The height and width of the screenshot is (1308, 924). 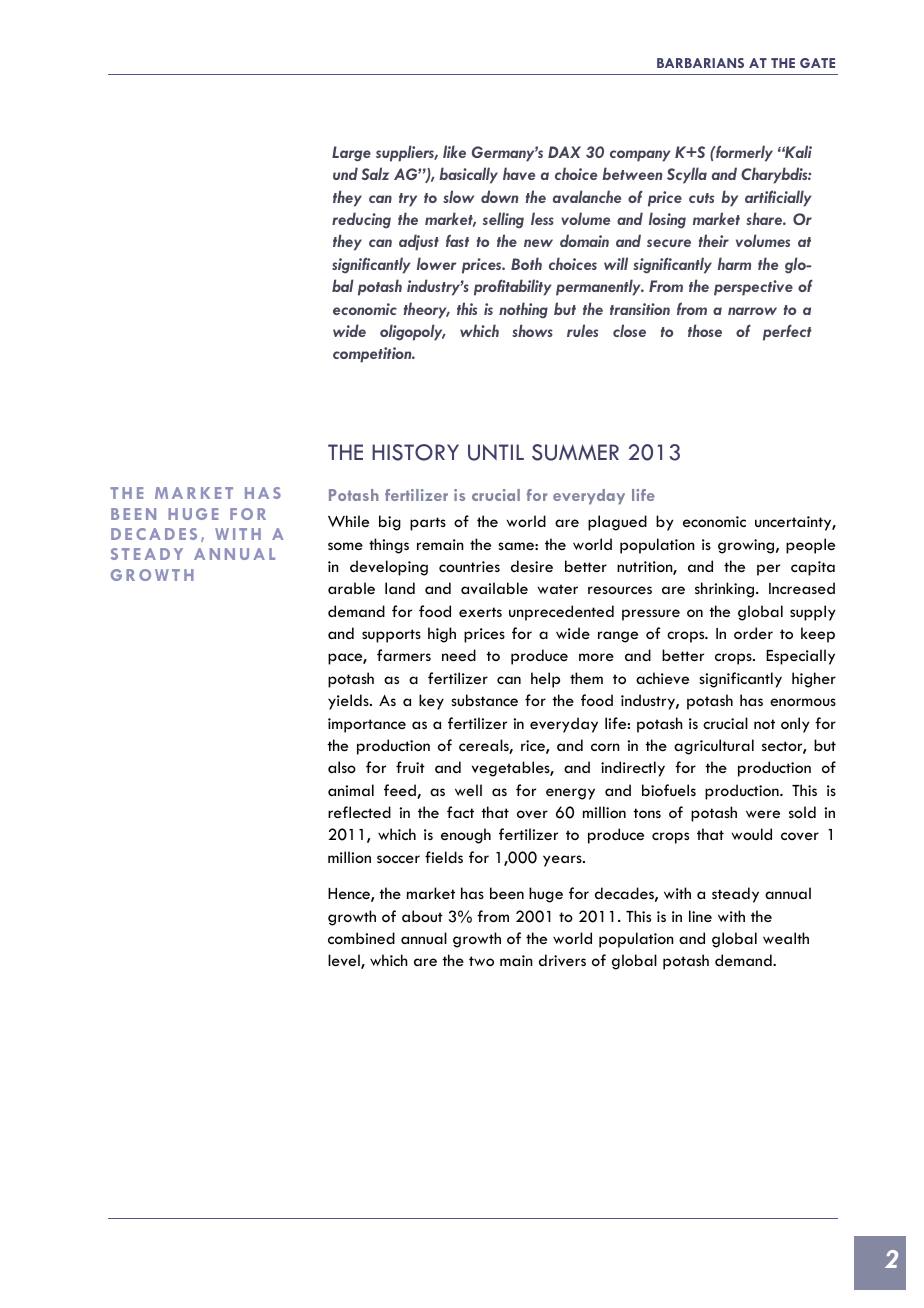 What do you see at coordinates (390, 523) in the screenshot?
I see `big` at bounding box center [390, 523].
